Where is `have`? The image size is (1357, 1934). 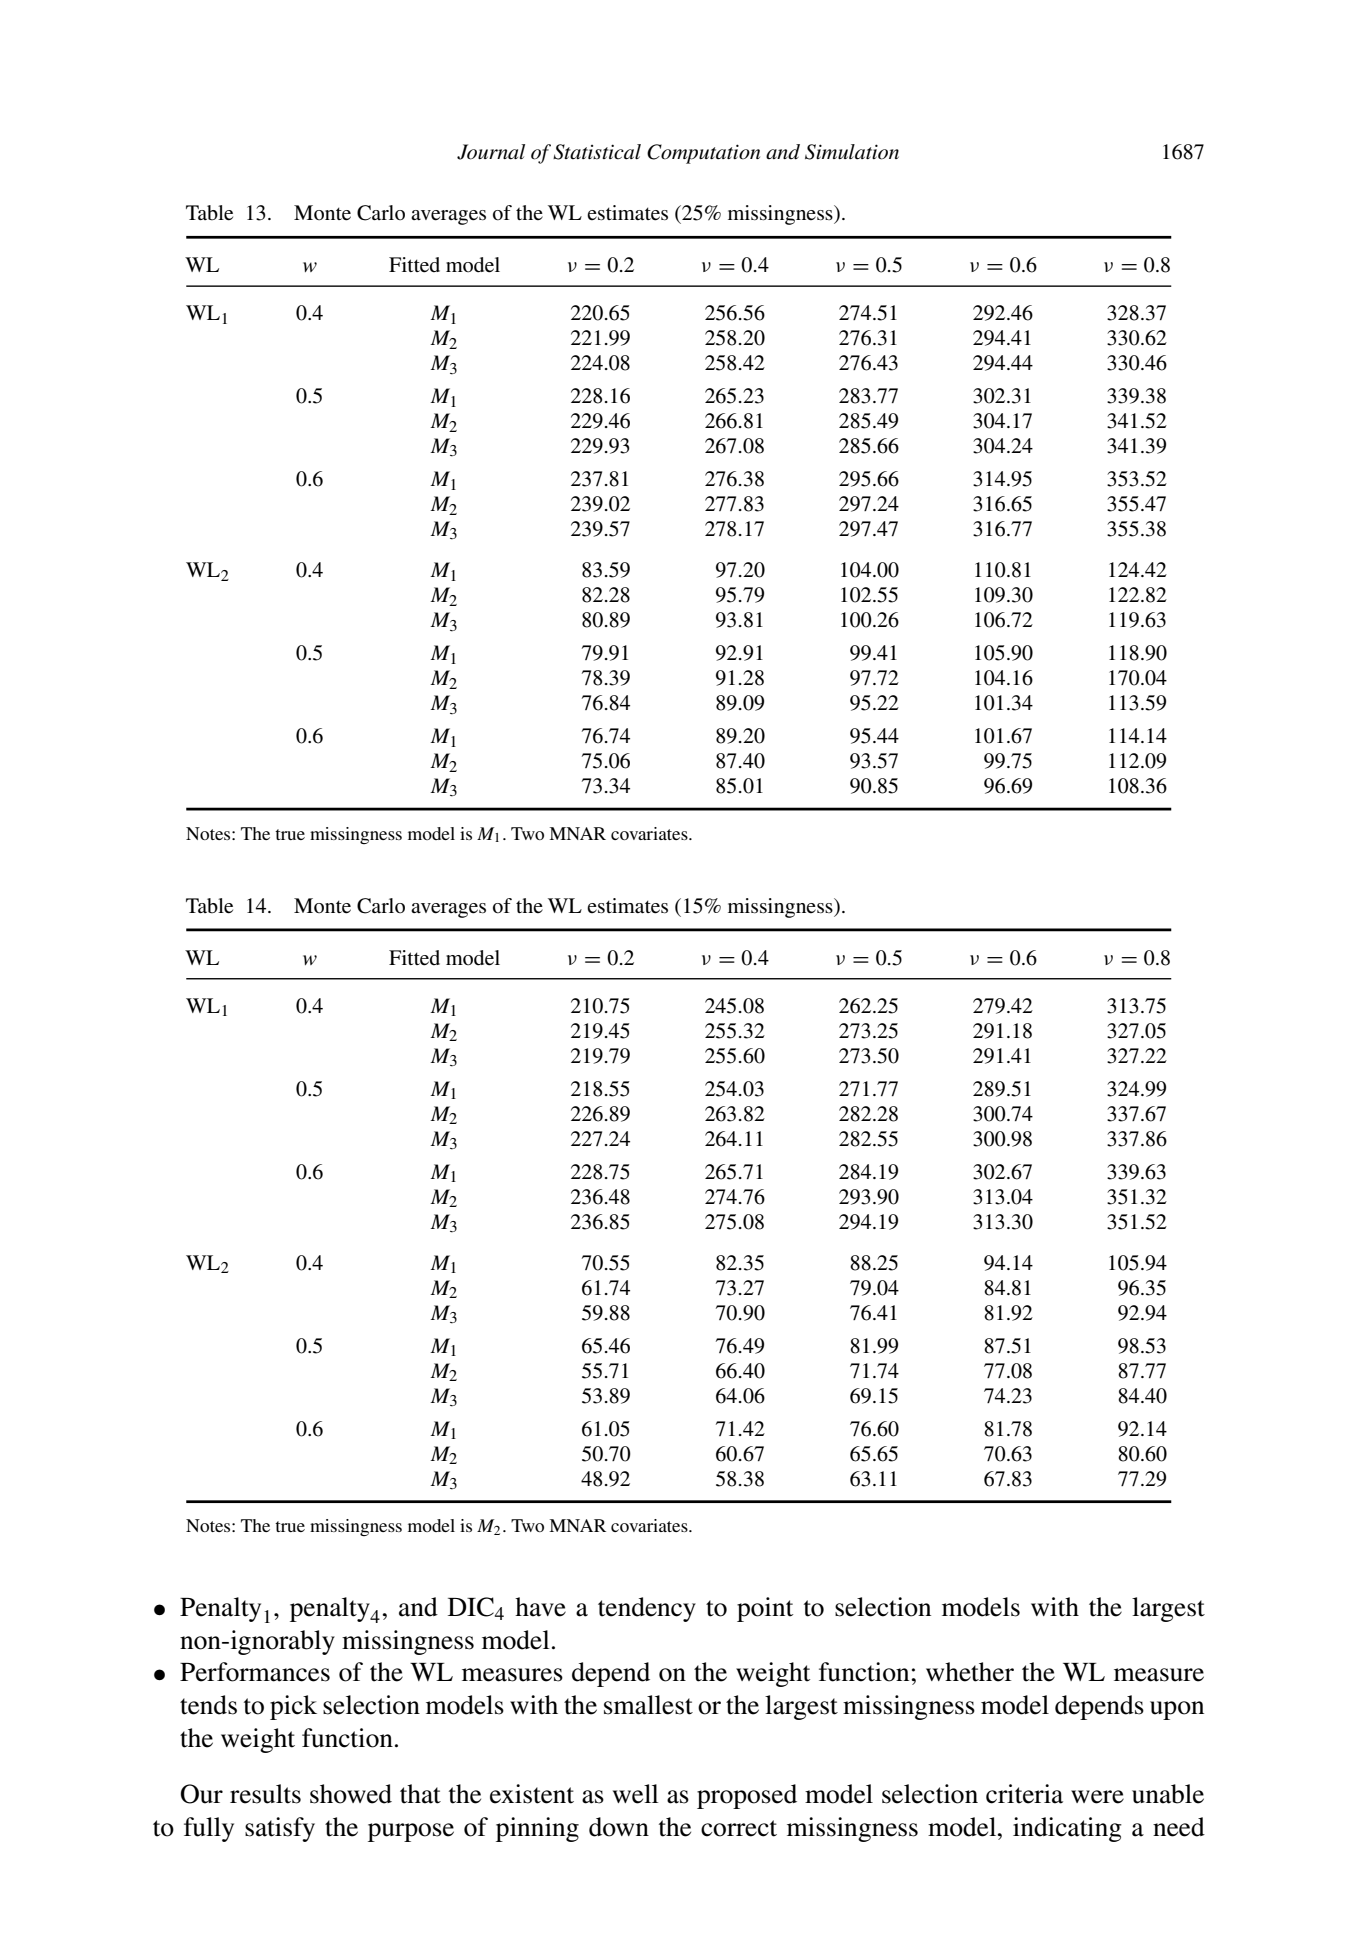
have is located at coordinates (540, 1607).
